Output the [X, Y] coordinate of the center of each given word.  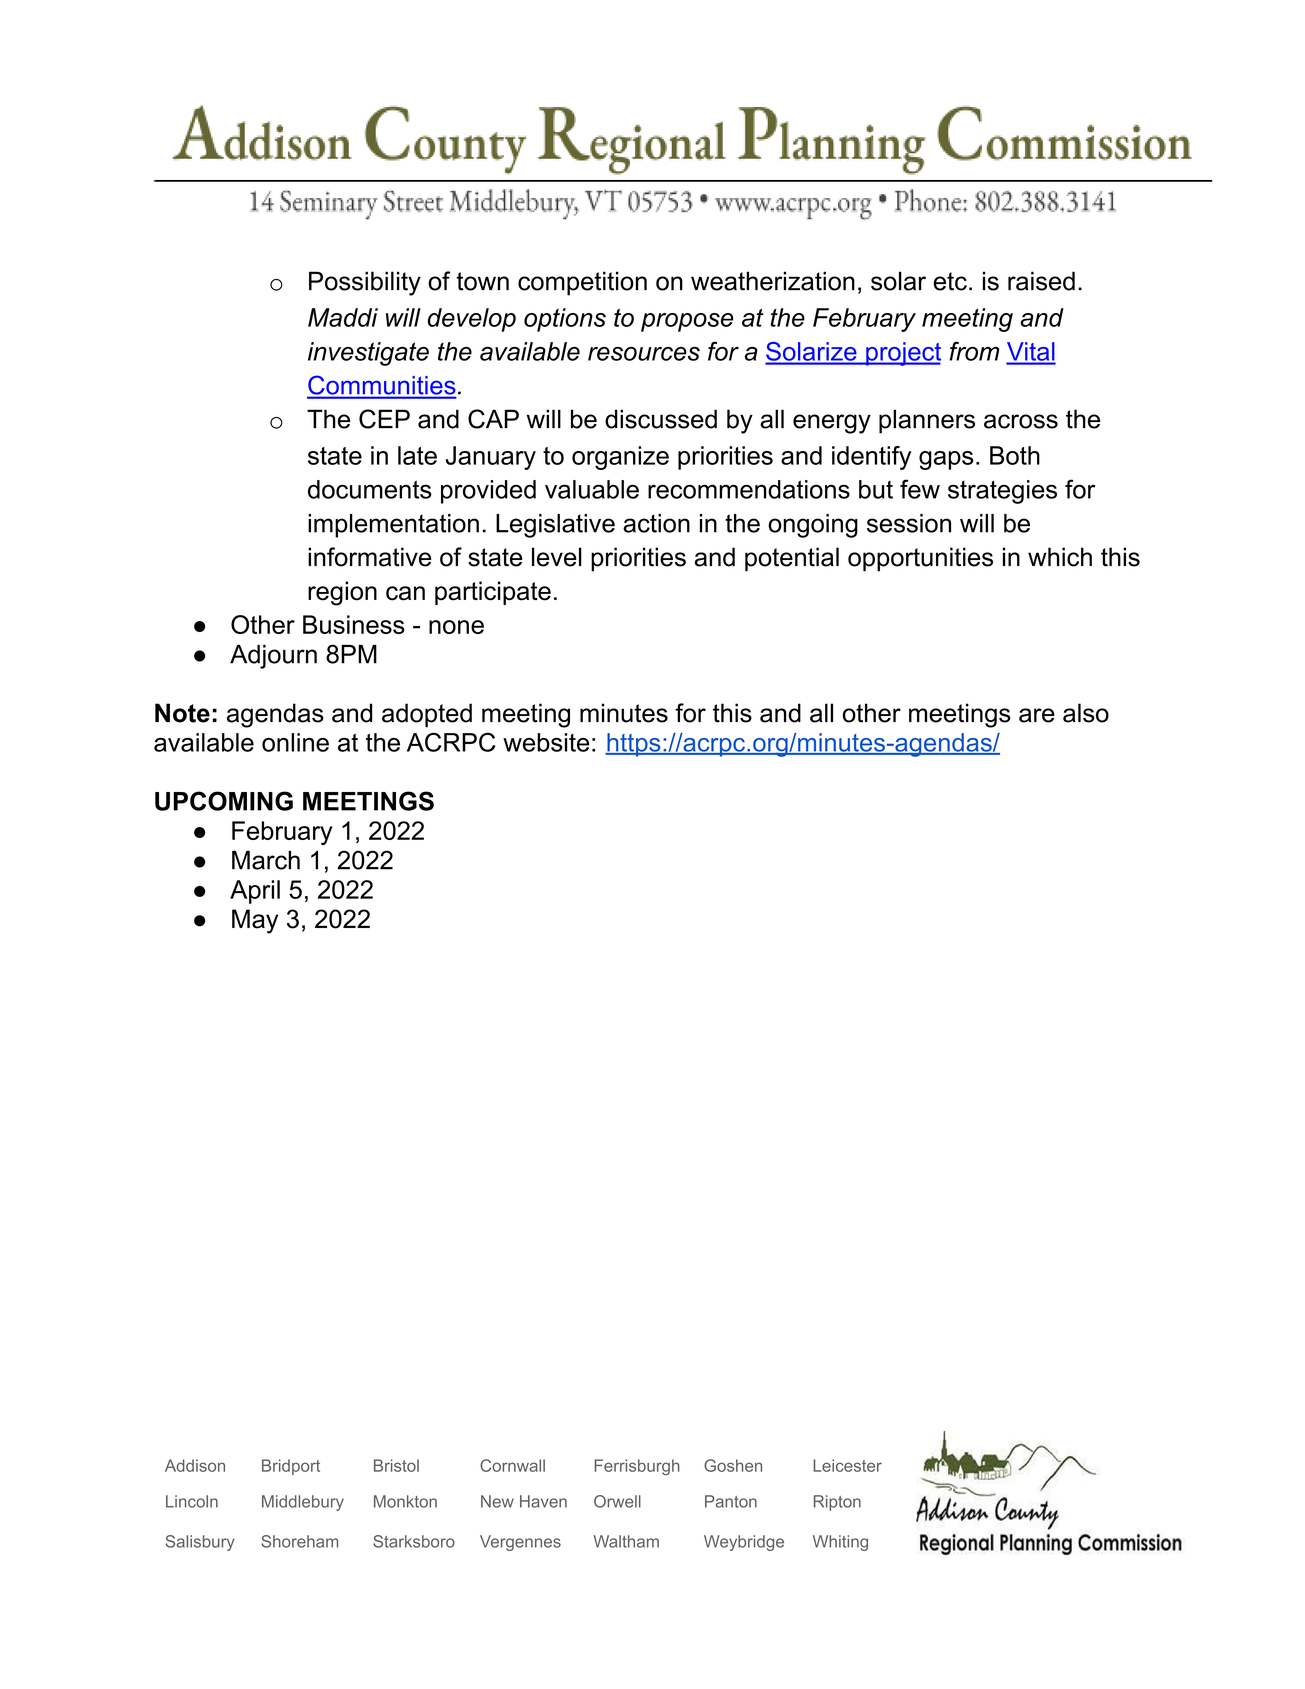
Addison [195, 1465]
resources [644, 354]
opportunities [920, 559]
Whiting [840, 1543]
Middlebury [303, 1503]
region [342, 593]
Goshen [733, 1465]
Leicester [847, 1465]
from [974, 351]
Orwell [617, 1501]
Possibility [365, 283]
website [546, 742]
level [557, 557]
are [1037, 715]
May [255, 921]
